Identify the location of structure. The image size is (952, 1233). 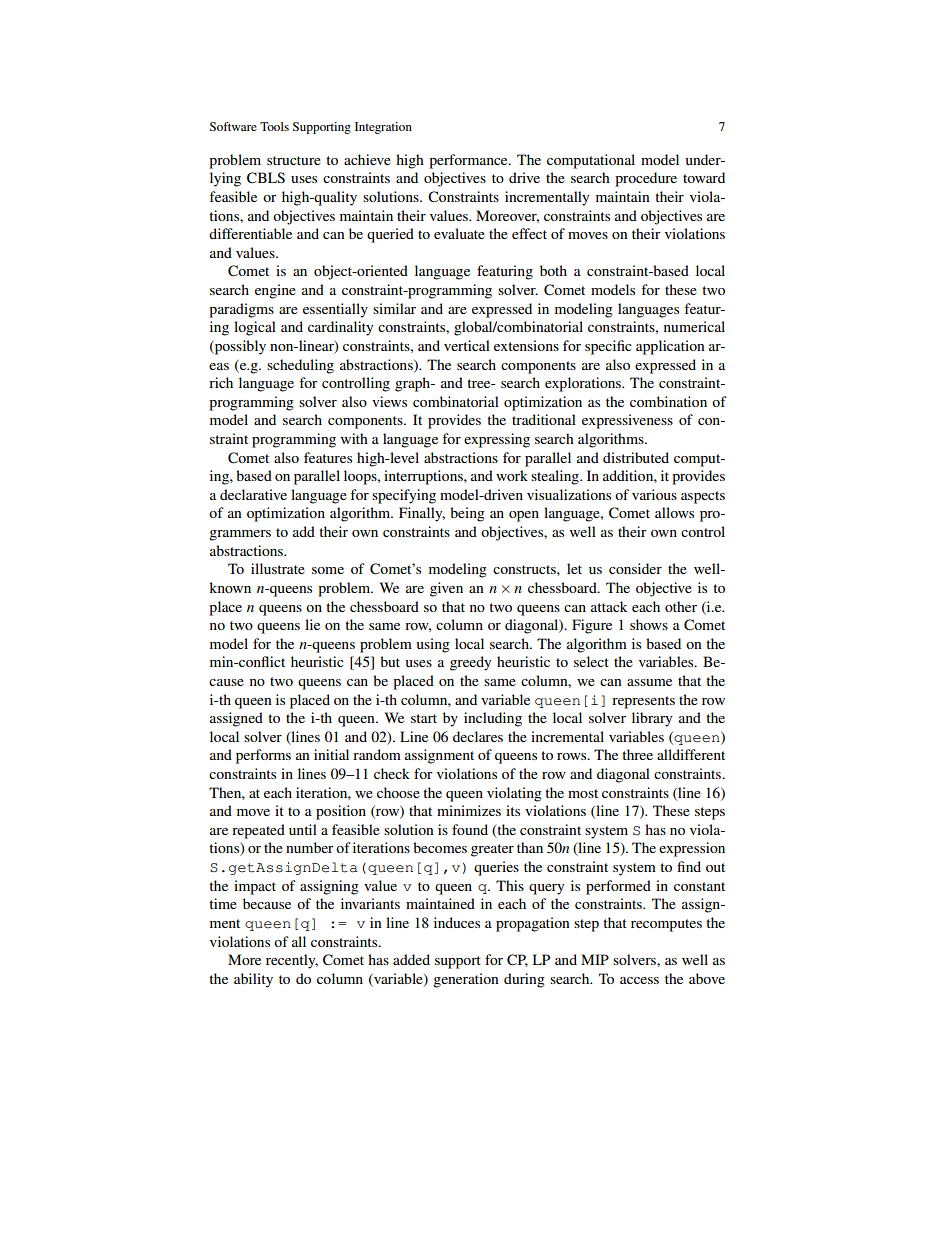
(294, 160).
